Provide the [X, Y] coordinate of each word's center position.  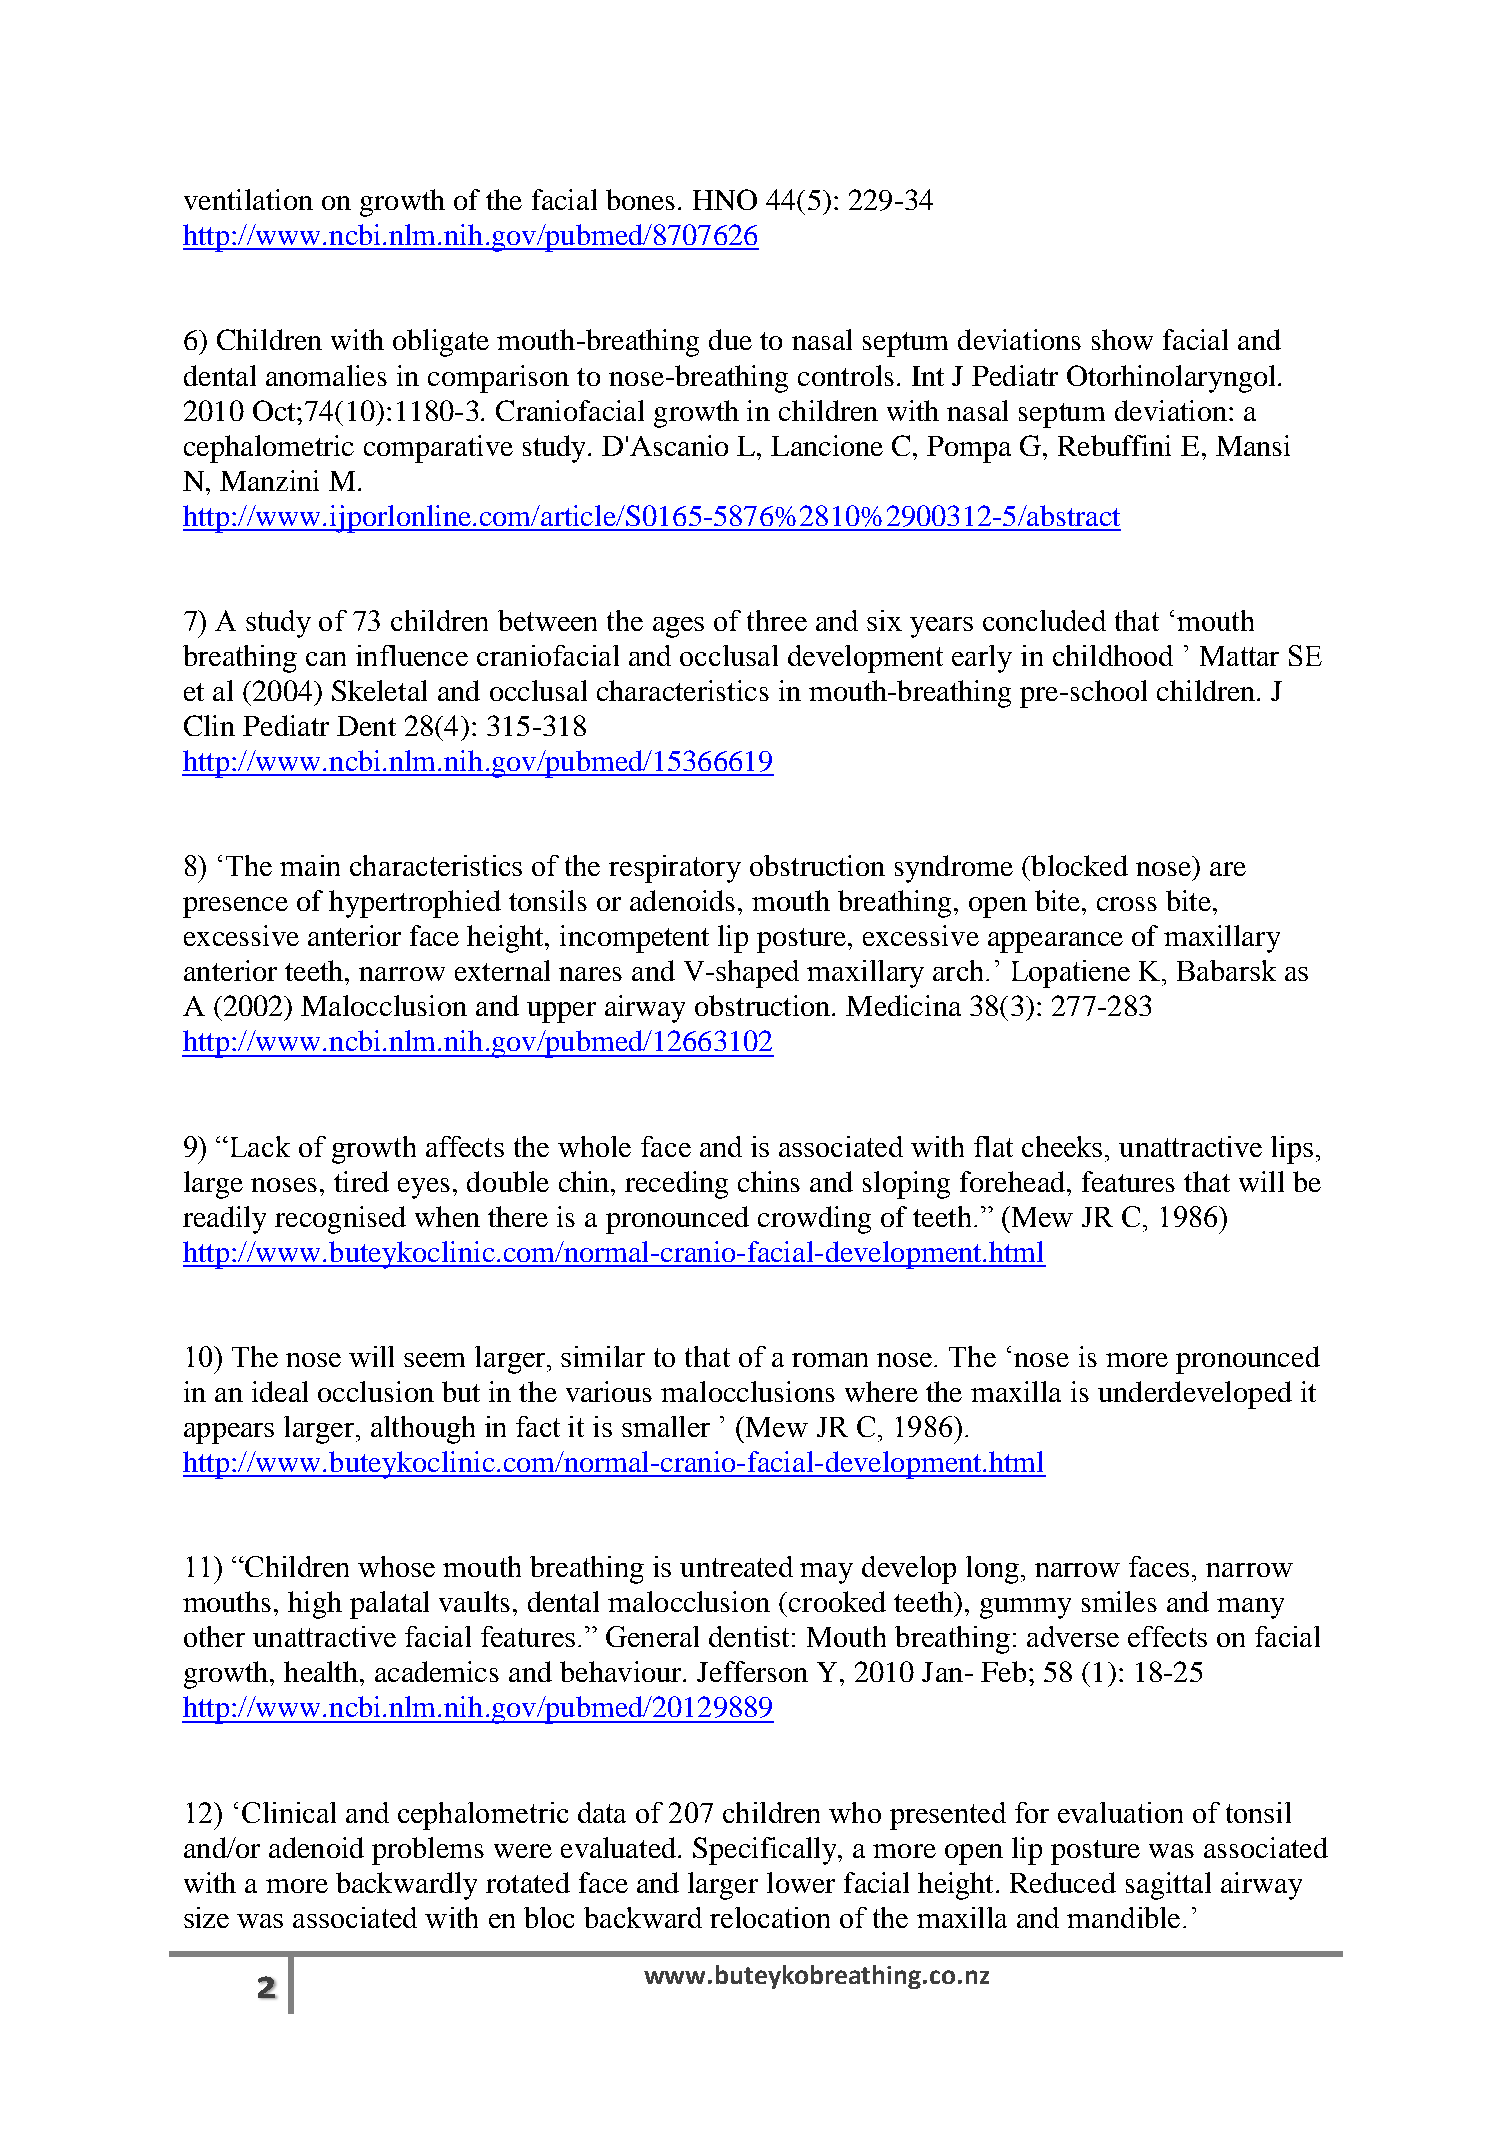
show [1122, 339]
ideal [280, 1391]
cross [1127, 904]
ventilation [248, 199]
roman [830, 1360]
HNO [725, 199]
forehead [1014, 1181]
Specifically [766, 1851]
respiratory [675, 869]
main [310, 865]
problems [428, 1851]
